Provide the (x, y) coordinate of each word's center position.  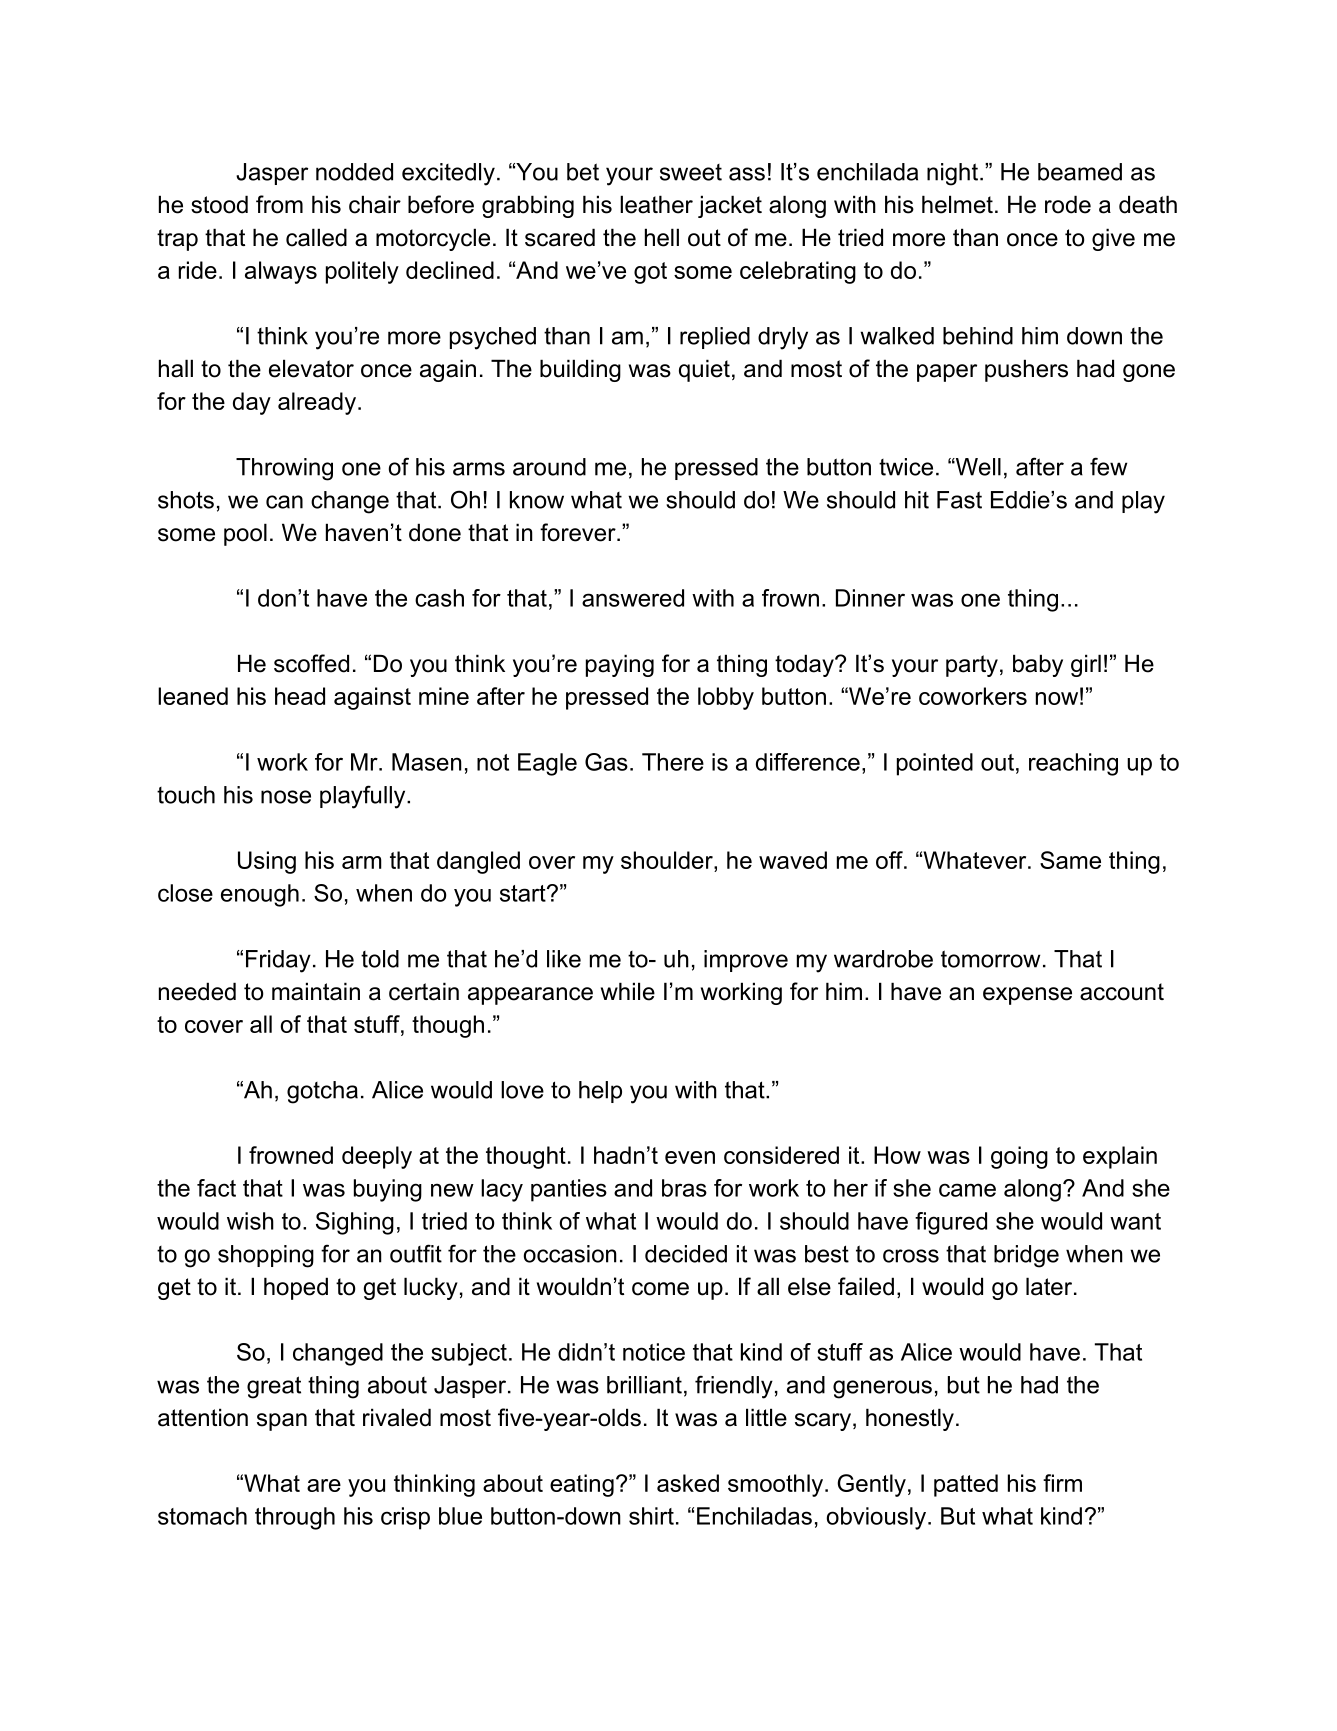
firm (1062, 1483)
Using (267, 862)
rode (1068, 204)
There (673, 762)
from (279, 204)
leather (656, 204)
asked (688, 1483)
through (295, 1518)
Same (1070, 860)
